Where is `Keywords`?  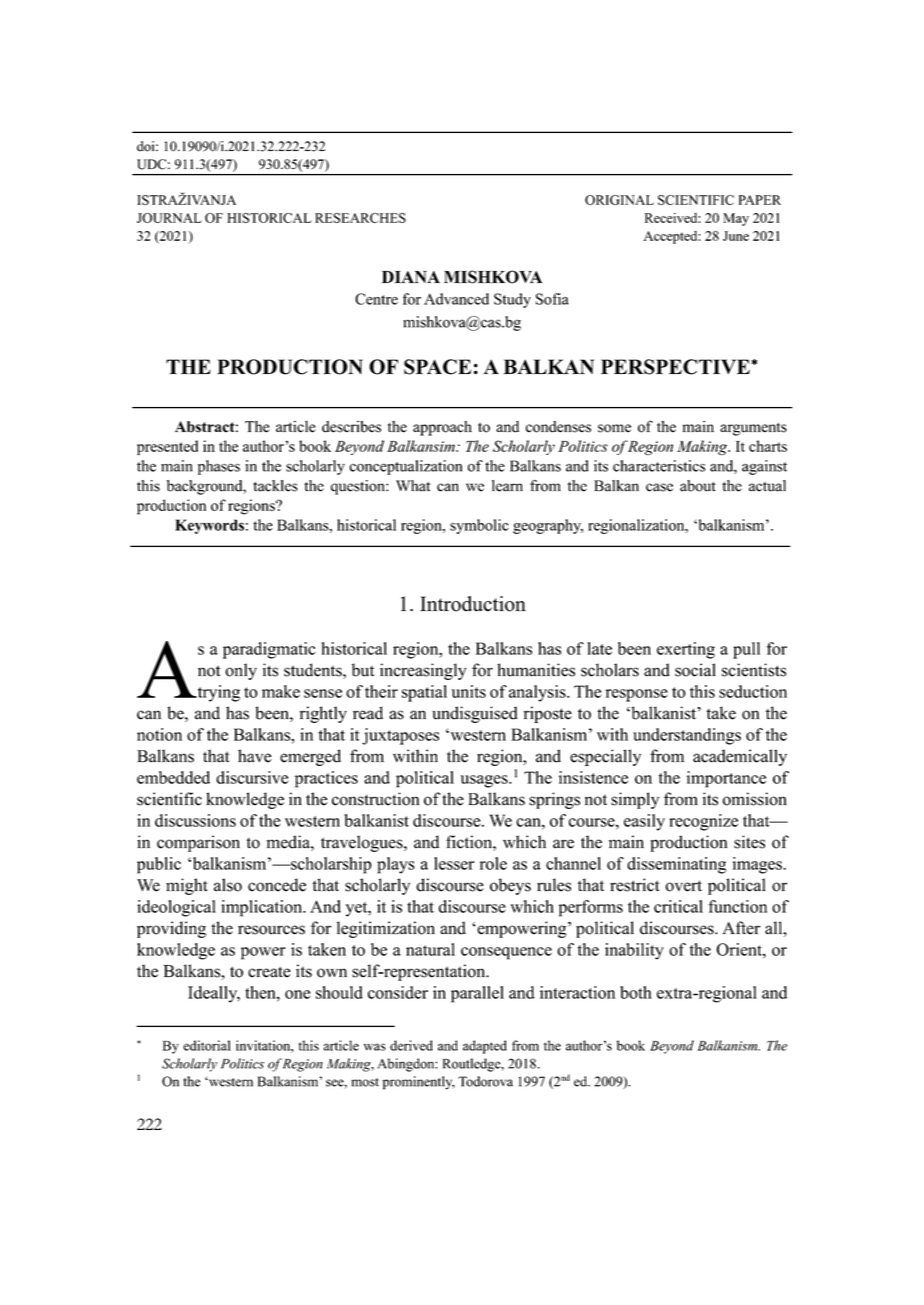
Keywords is located at coordinates (209, 526).
